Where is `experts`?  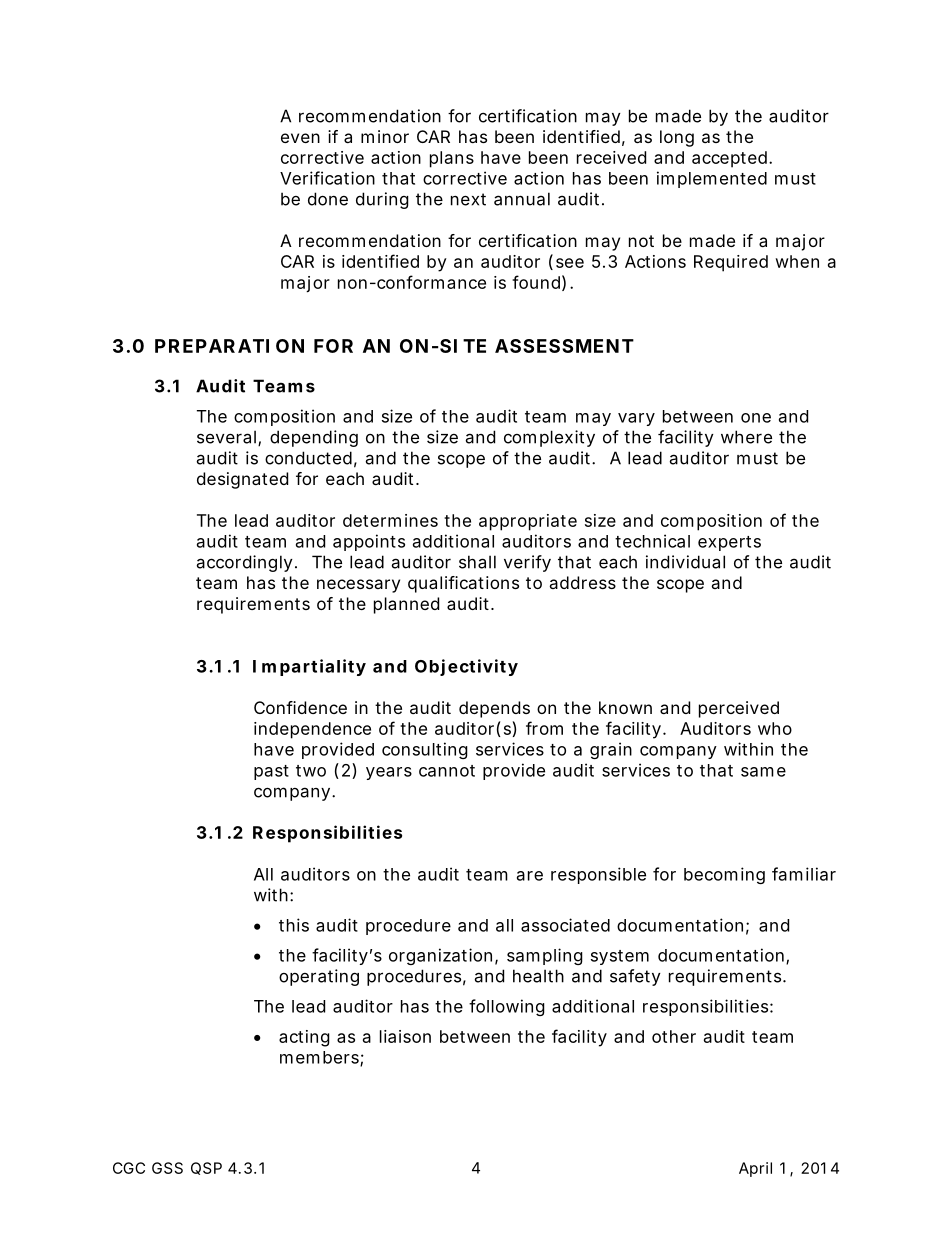
experts is located at coordinates (729, 543).
